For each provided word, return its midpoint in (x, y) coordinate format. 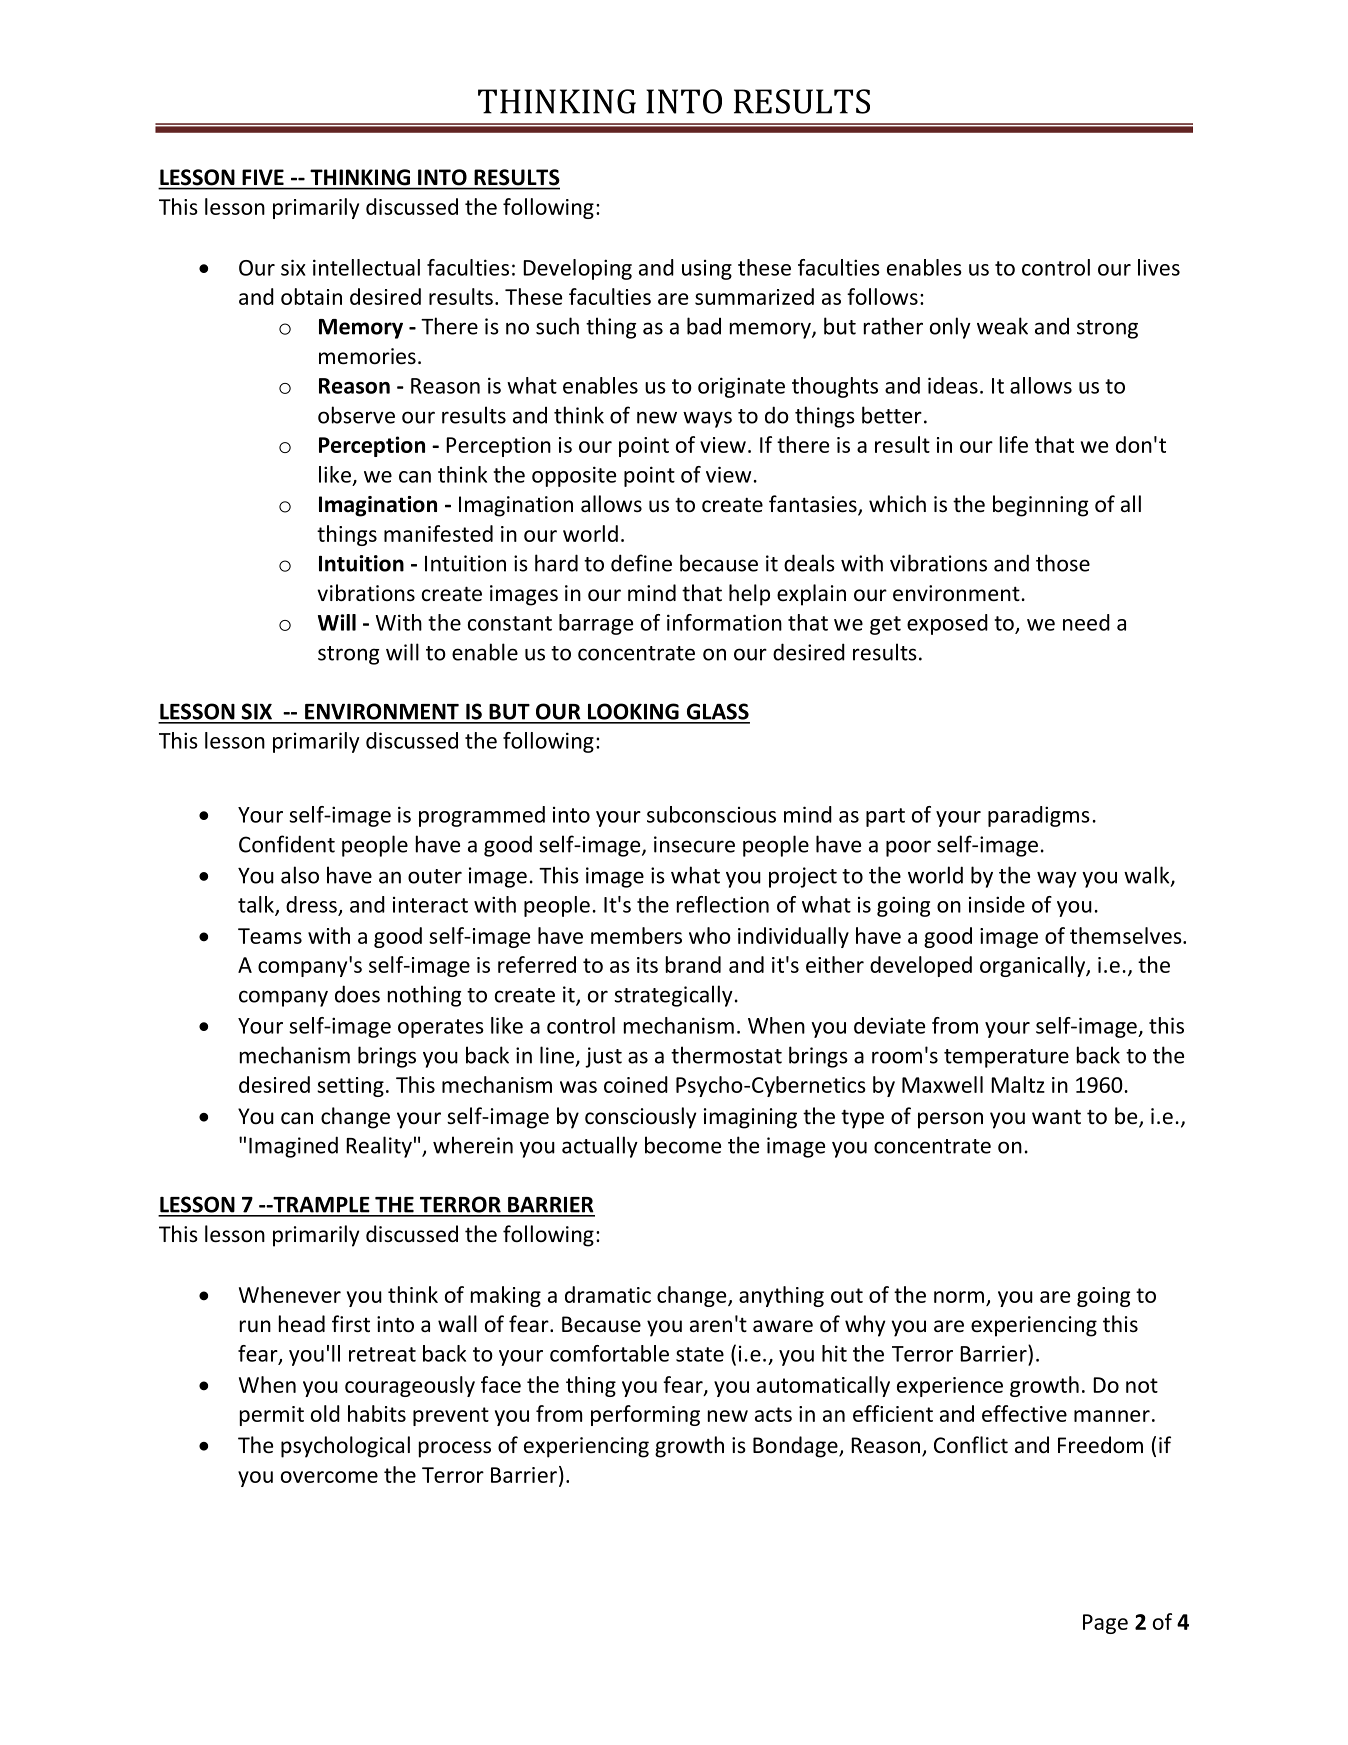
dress (311, 904)
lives (1159, 267)
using (707, 270)
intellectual (366, 267)
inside (997, 904)
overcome (329, 1477)
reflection (723, 904)
